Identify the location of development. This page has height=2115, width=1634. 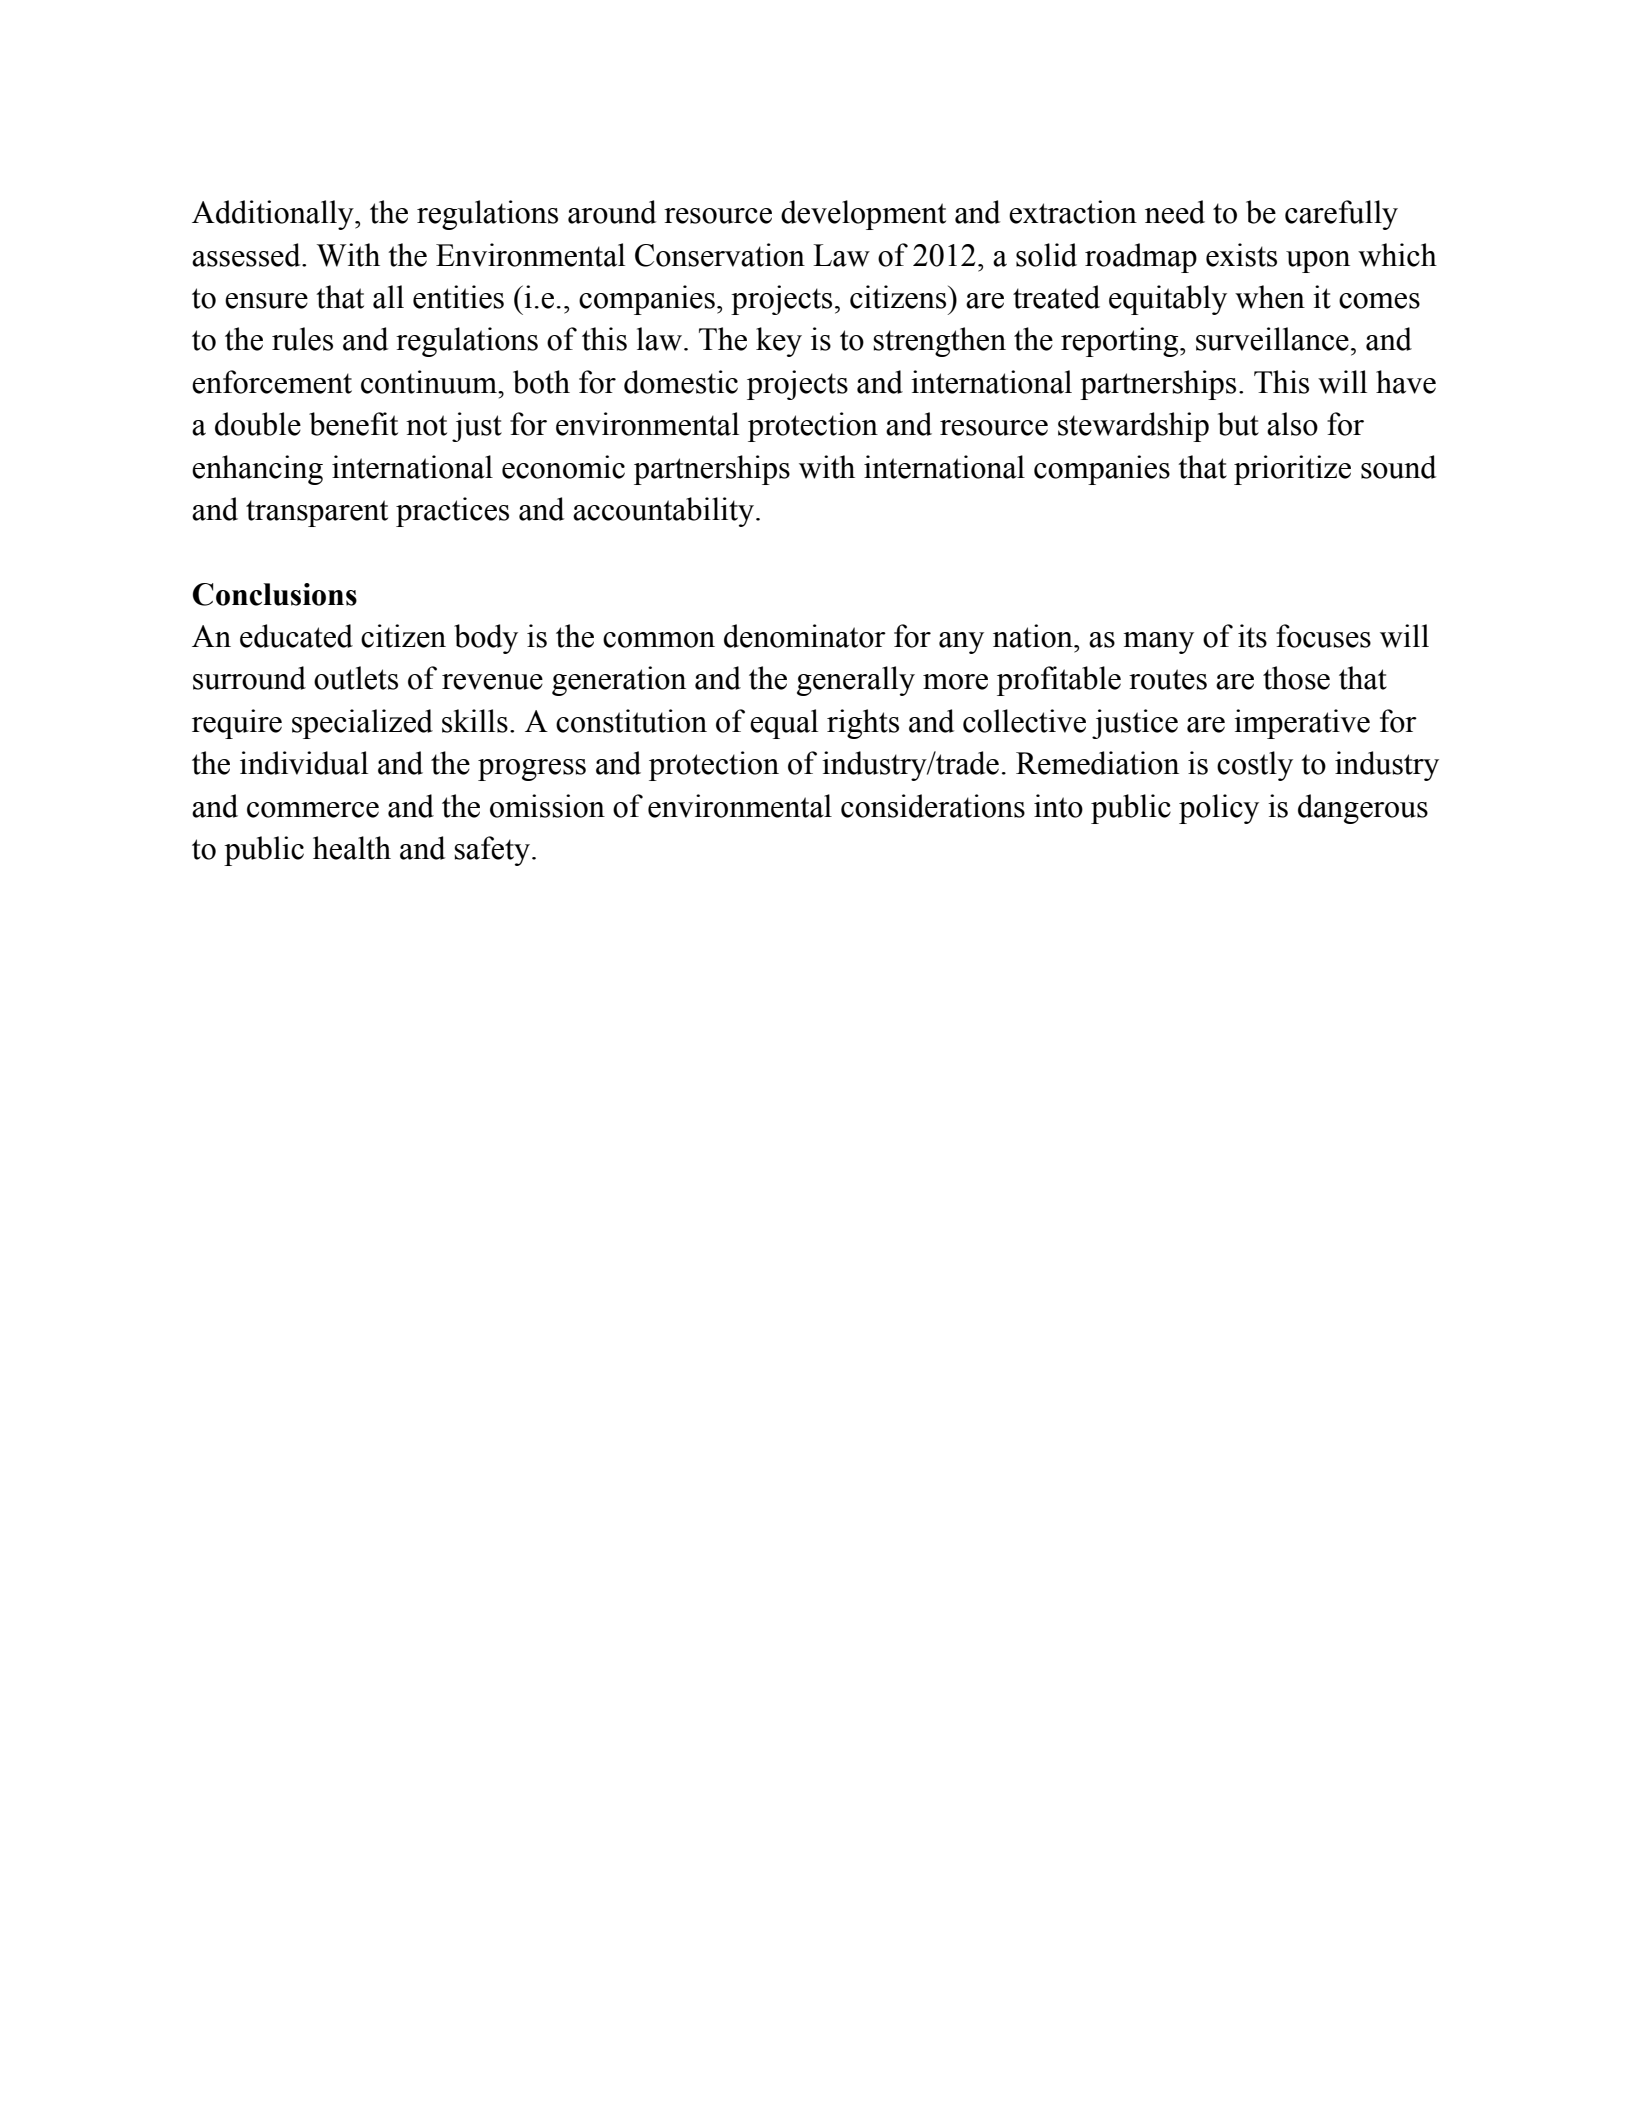
(863, 215).
